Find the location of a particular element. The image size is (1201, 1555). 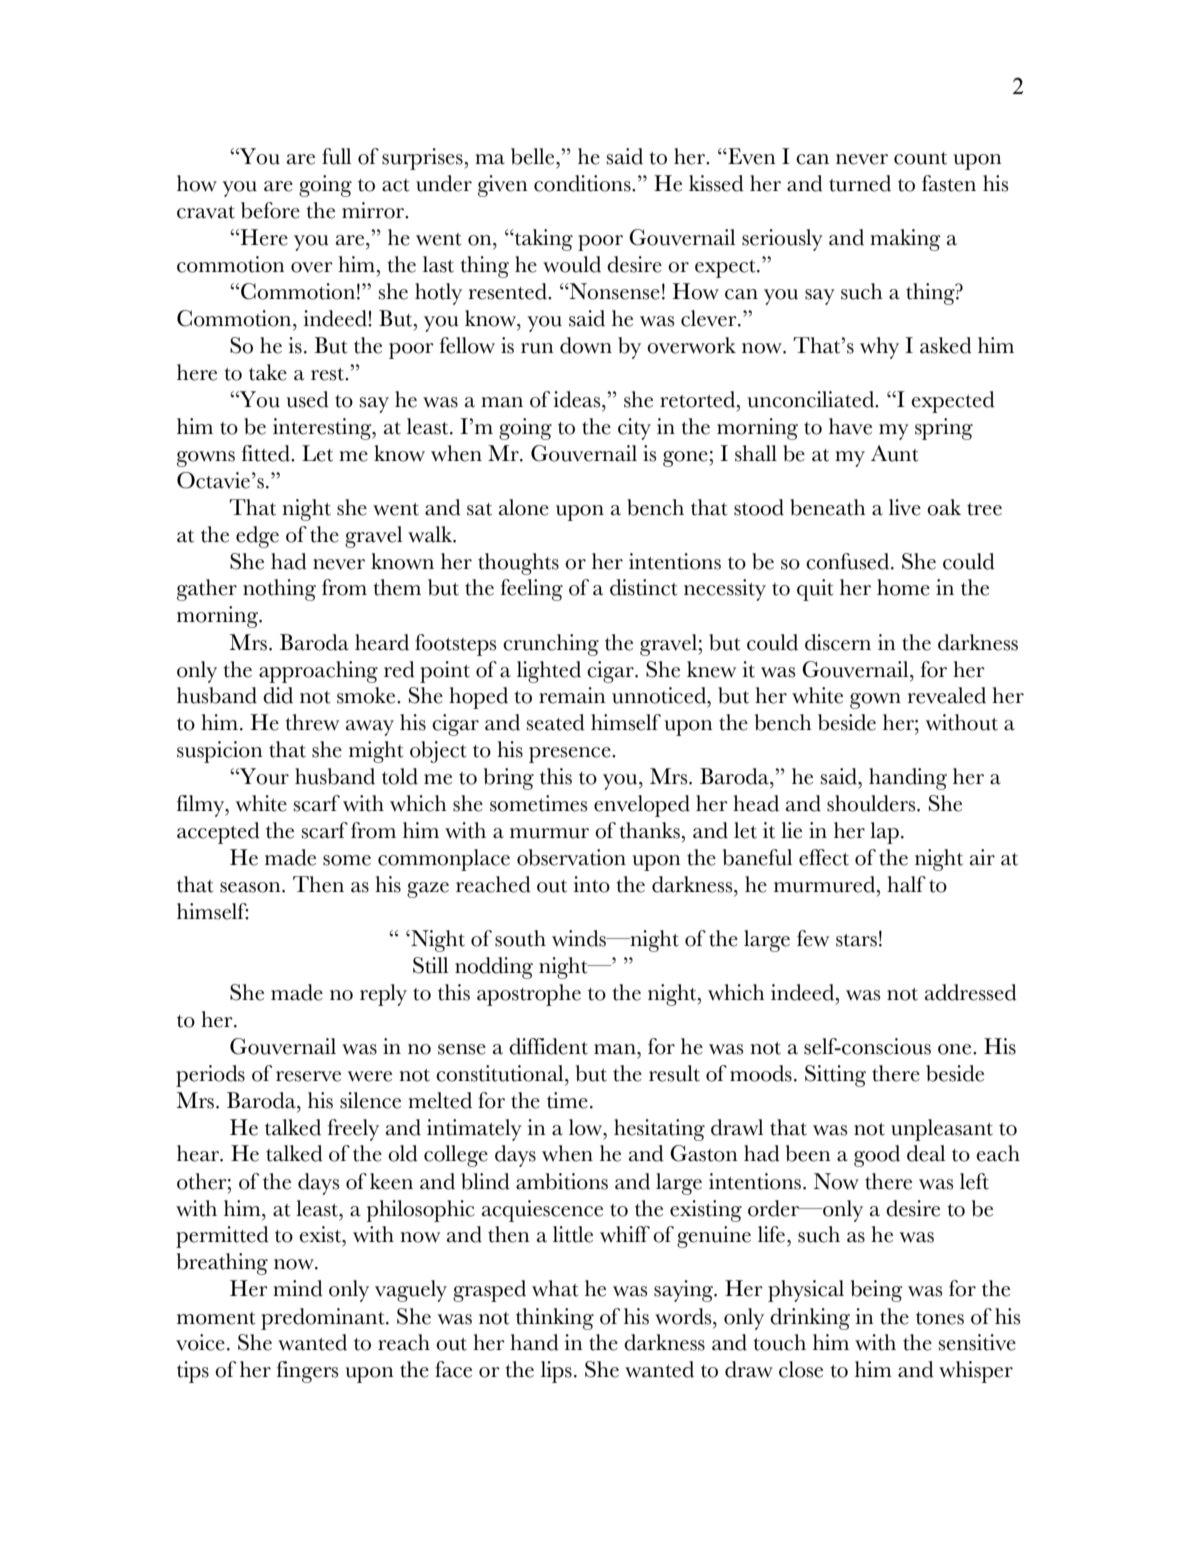

have is located at coordinates (850, 426).
